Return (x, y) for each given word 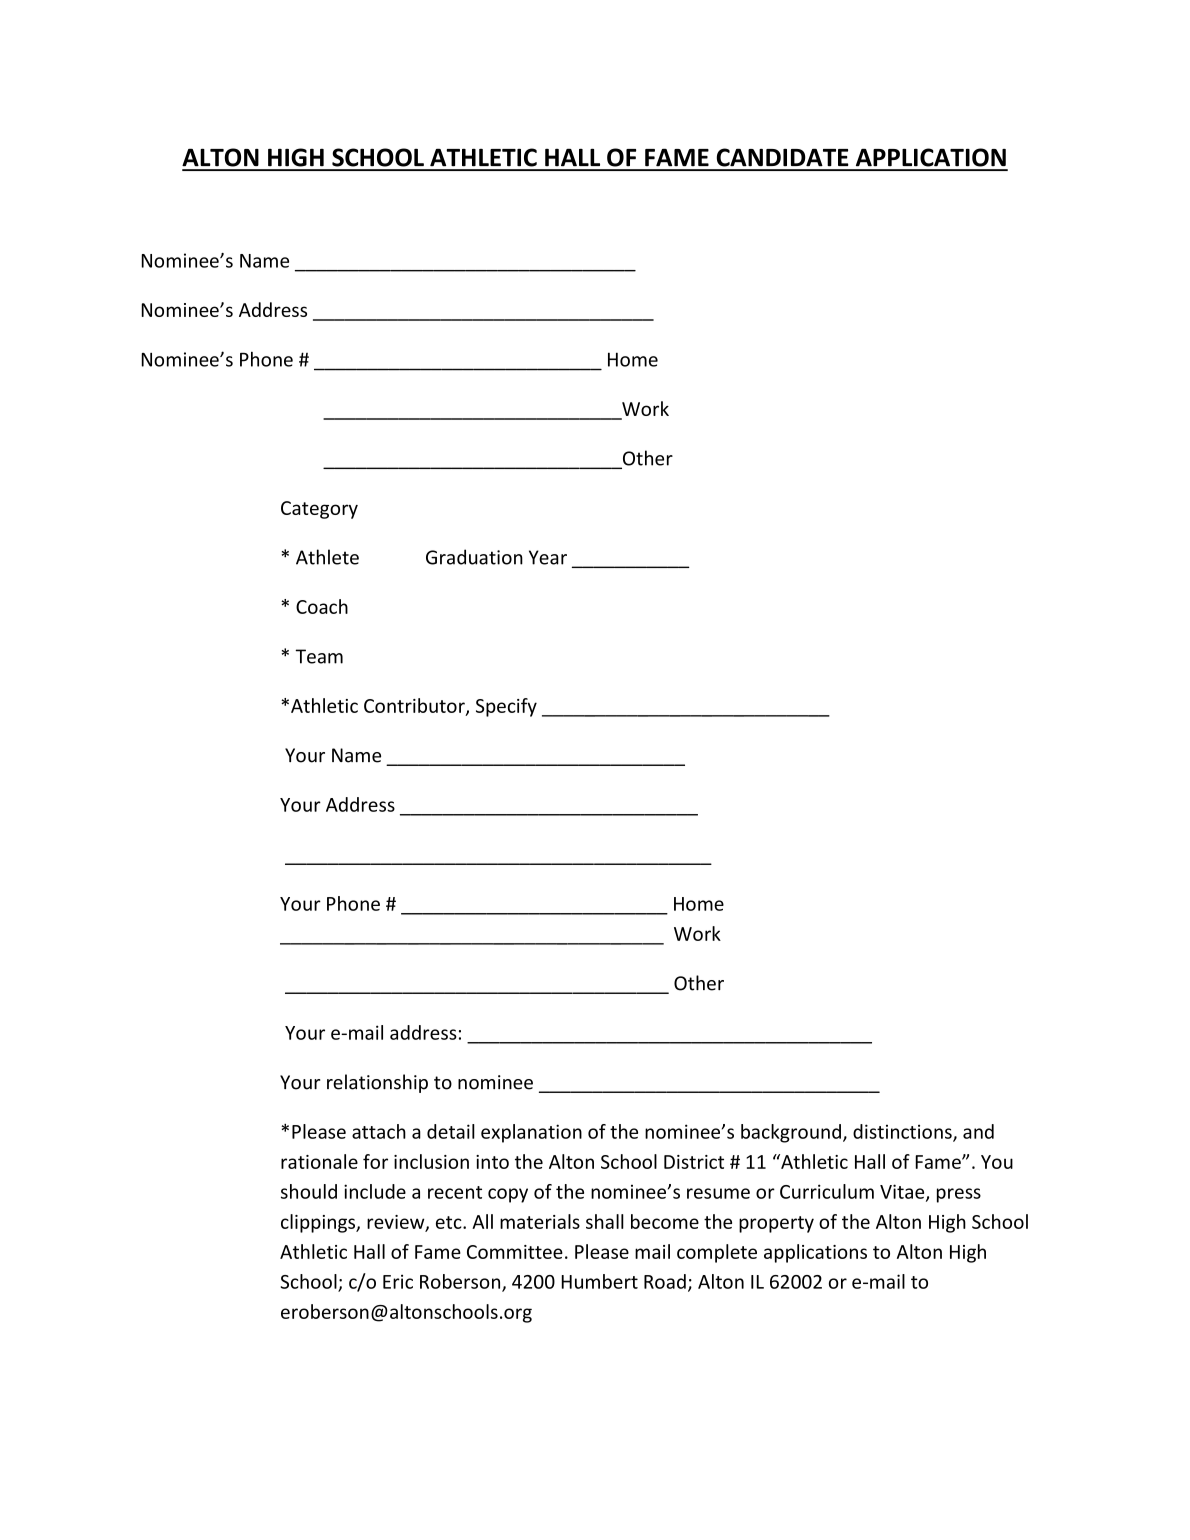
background (791, 1133)
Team (319, 656)
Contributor (415, 706)
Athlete (327, 557)
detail (451, 1131)
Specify (506, 707)
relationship (377, 1083)
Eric (398, 1281)
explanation (531, 1133)
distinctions (903, 1132)
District (694, 1162)
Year (548, 557)
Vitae (903, 1192)
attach (379, 1131)
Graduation (474, 557)
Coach (322, 606)
